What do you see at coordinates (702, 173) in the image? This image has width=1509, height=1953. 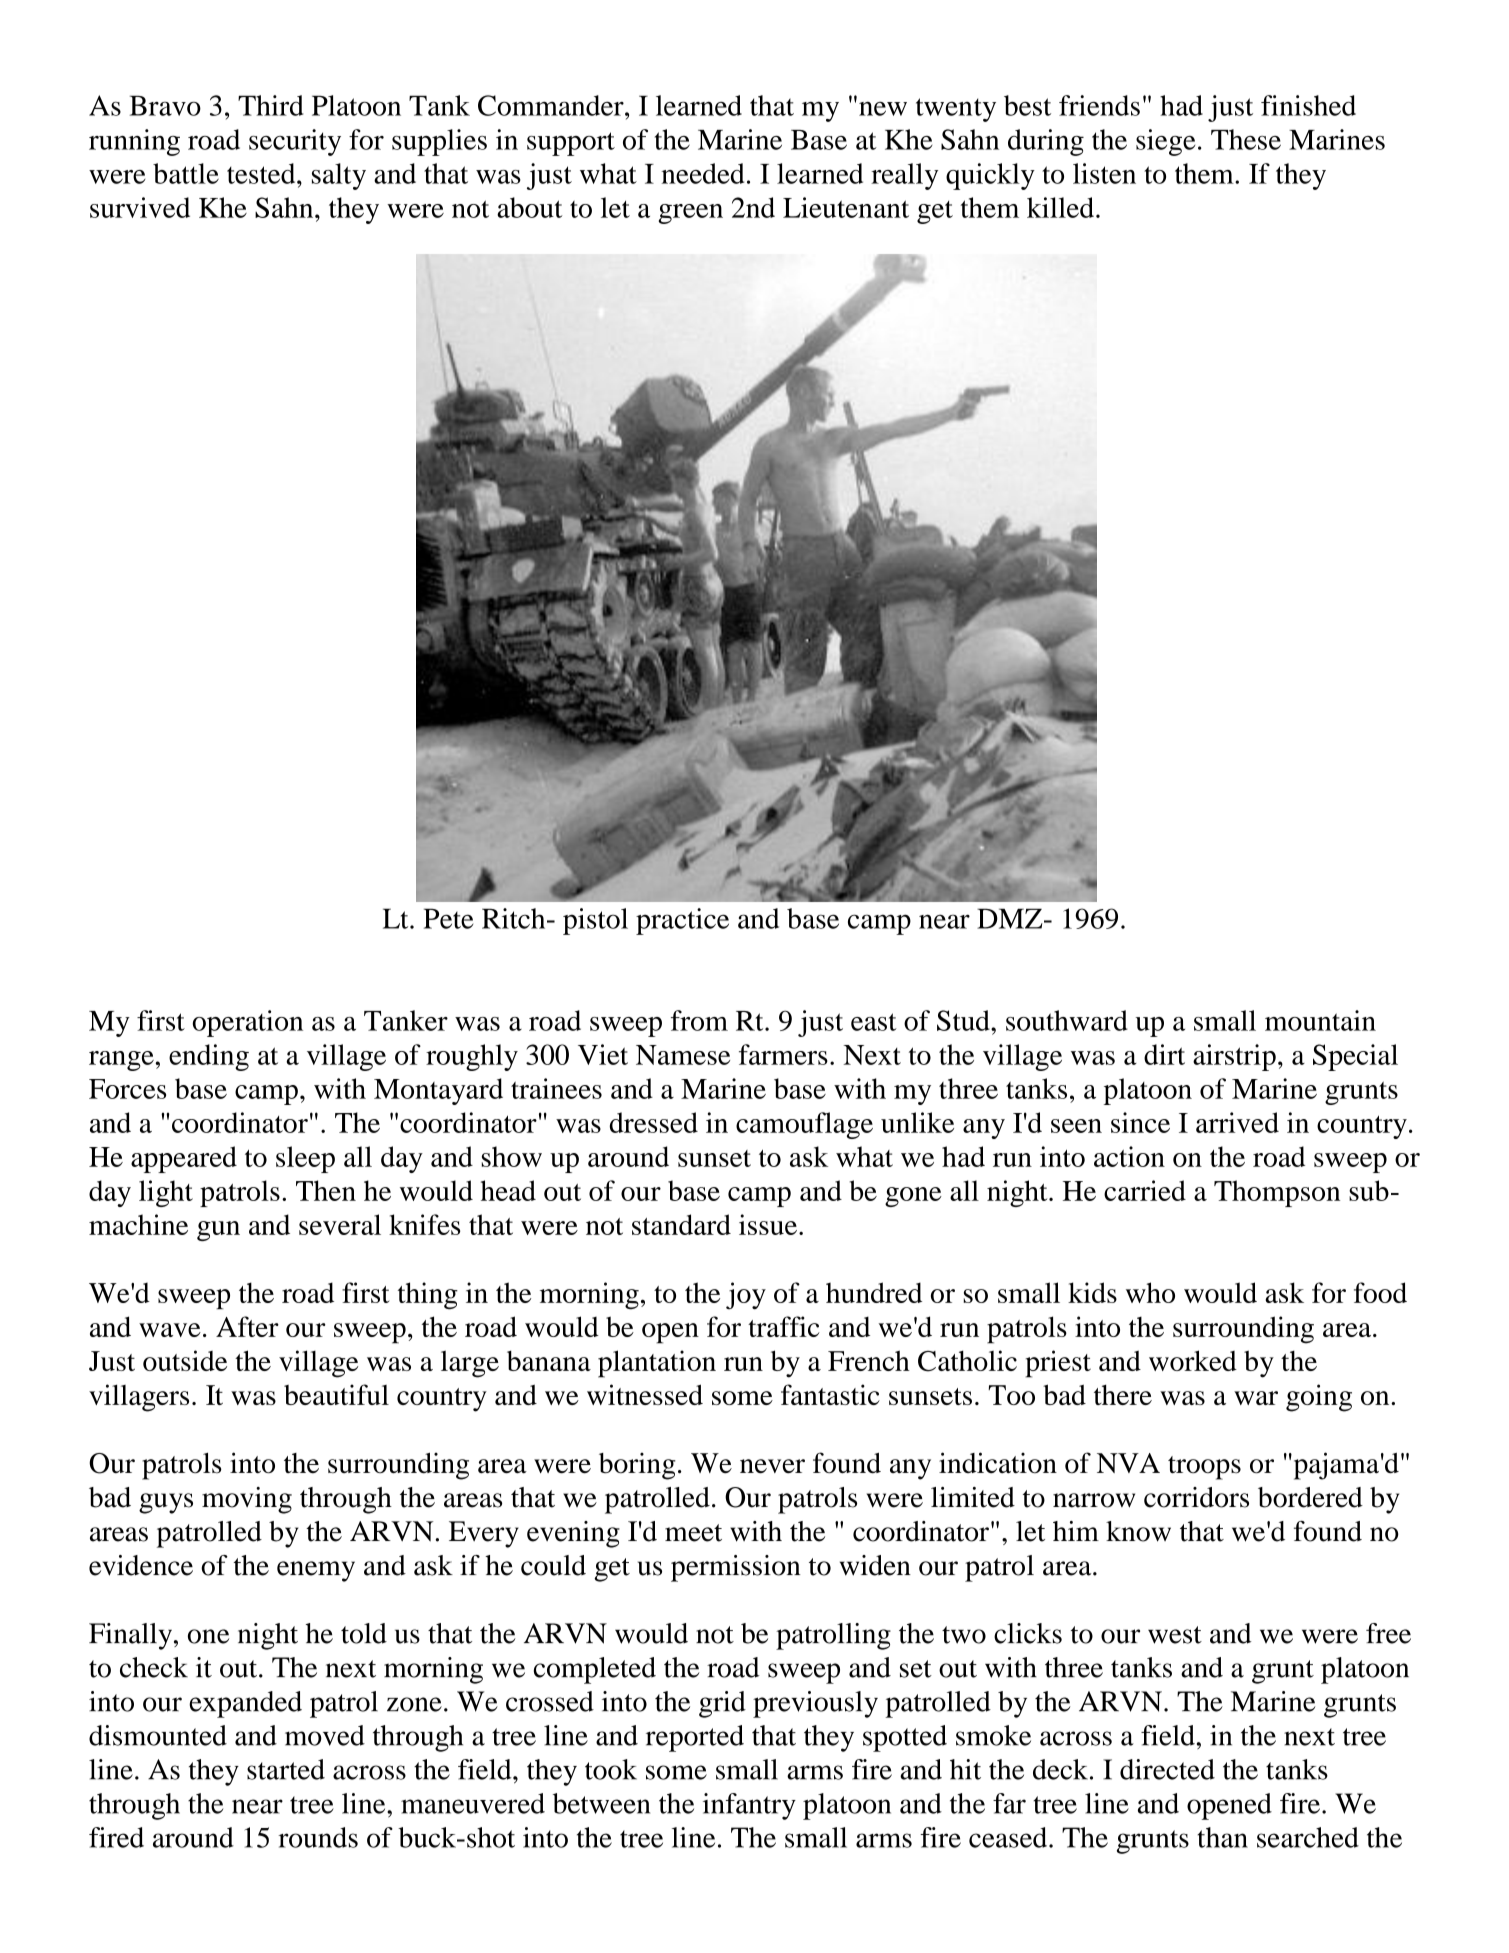 I see `needed` at bounding box center [702, 173].
